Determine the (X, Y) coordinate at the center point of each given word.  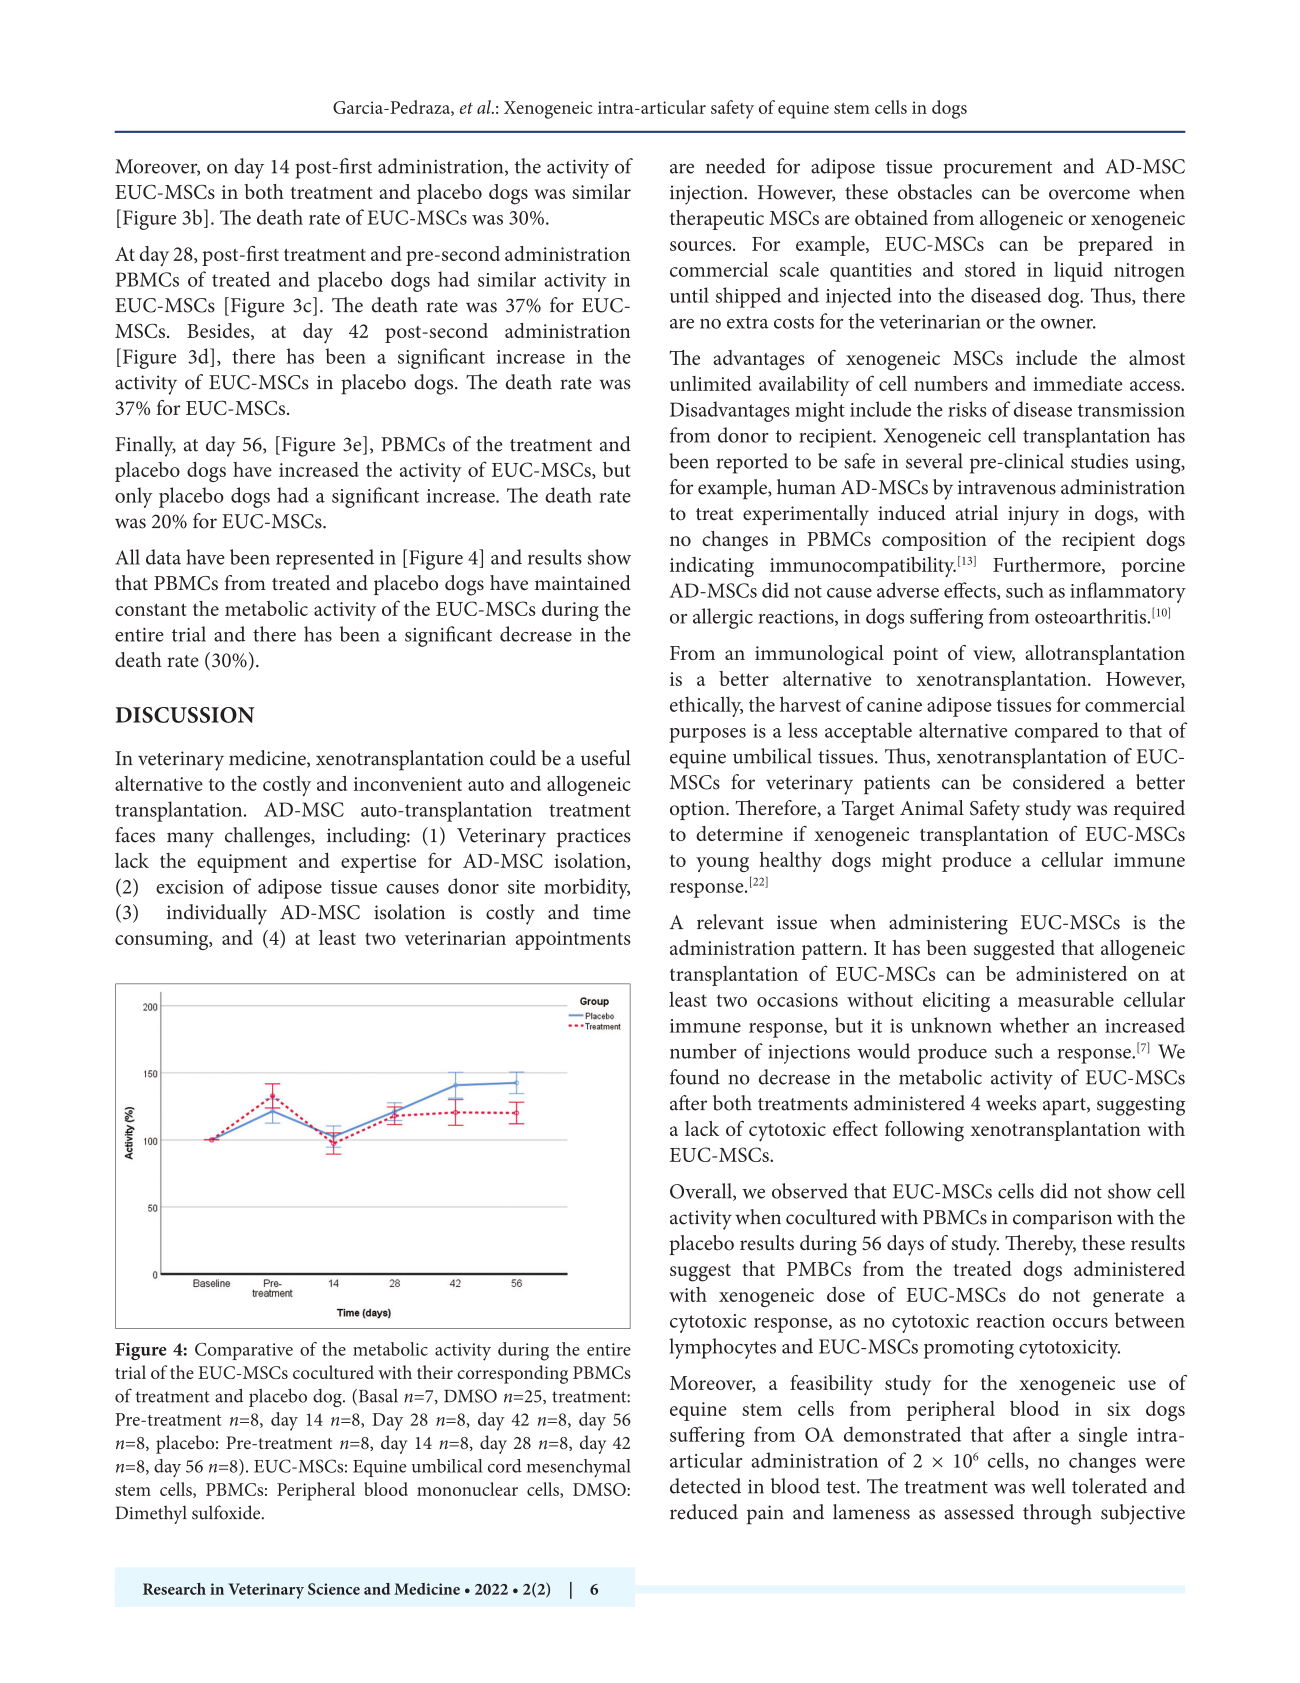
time (612, 912)
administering (948, 924)
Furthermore (1048, 565)
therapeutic (717, 220)
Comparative (244, 1351)
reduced (704, 1512)
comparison (1062, 1220)
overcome (1089, 194)
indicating (712, 567)
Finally (146, 446)
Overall (702, 1192)
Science (334, 1589)
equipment (242, 863)
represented (325, 559)
